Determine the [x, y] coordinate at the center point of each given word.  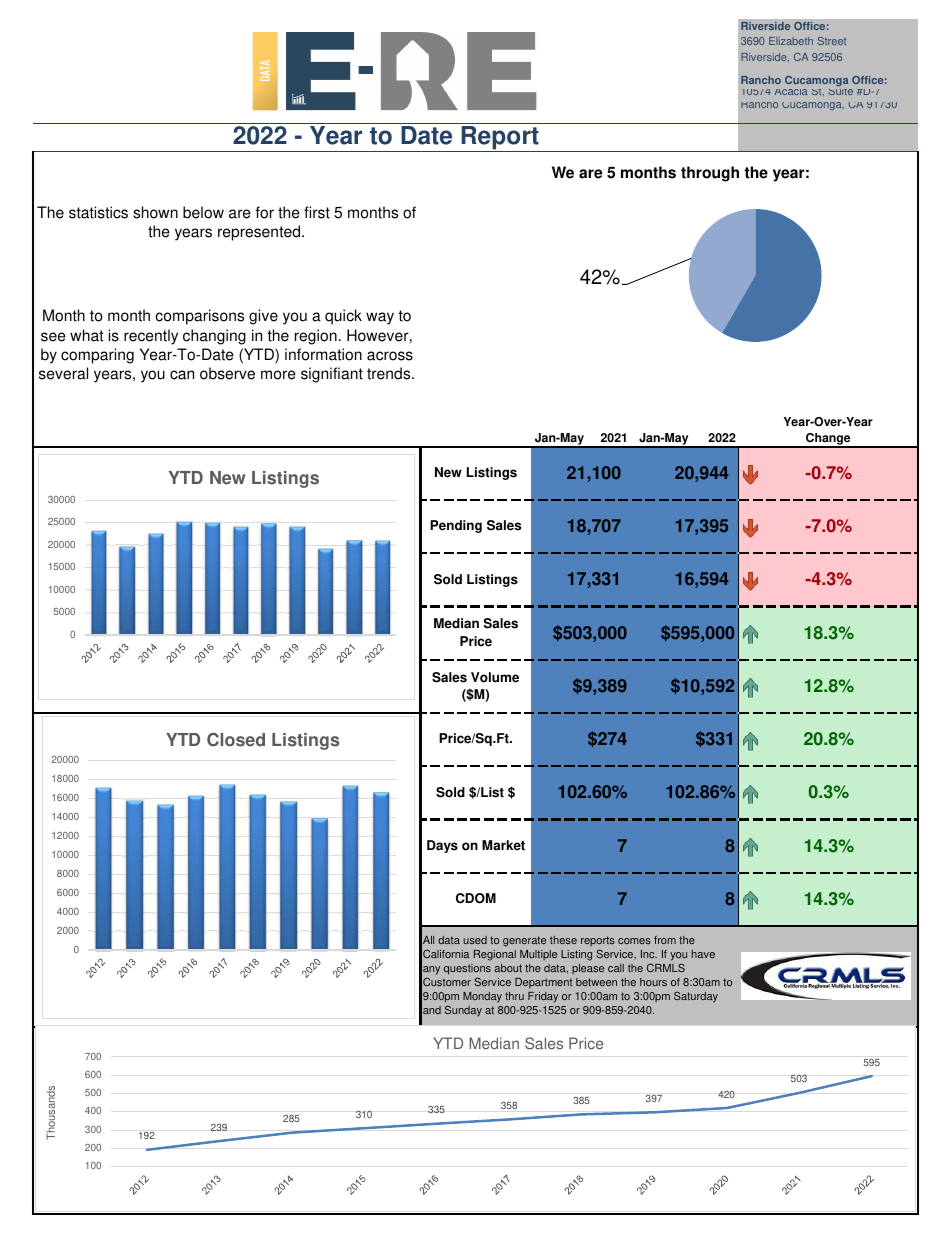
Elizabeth [791, 41]
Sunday [463, 1011]
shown [155, 212]
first [317, 212]
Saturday [696, 997]
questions [467, 971]
